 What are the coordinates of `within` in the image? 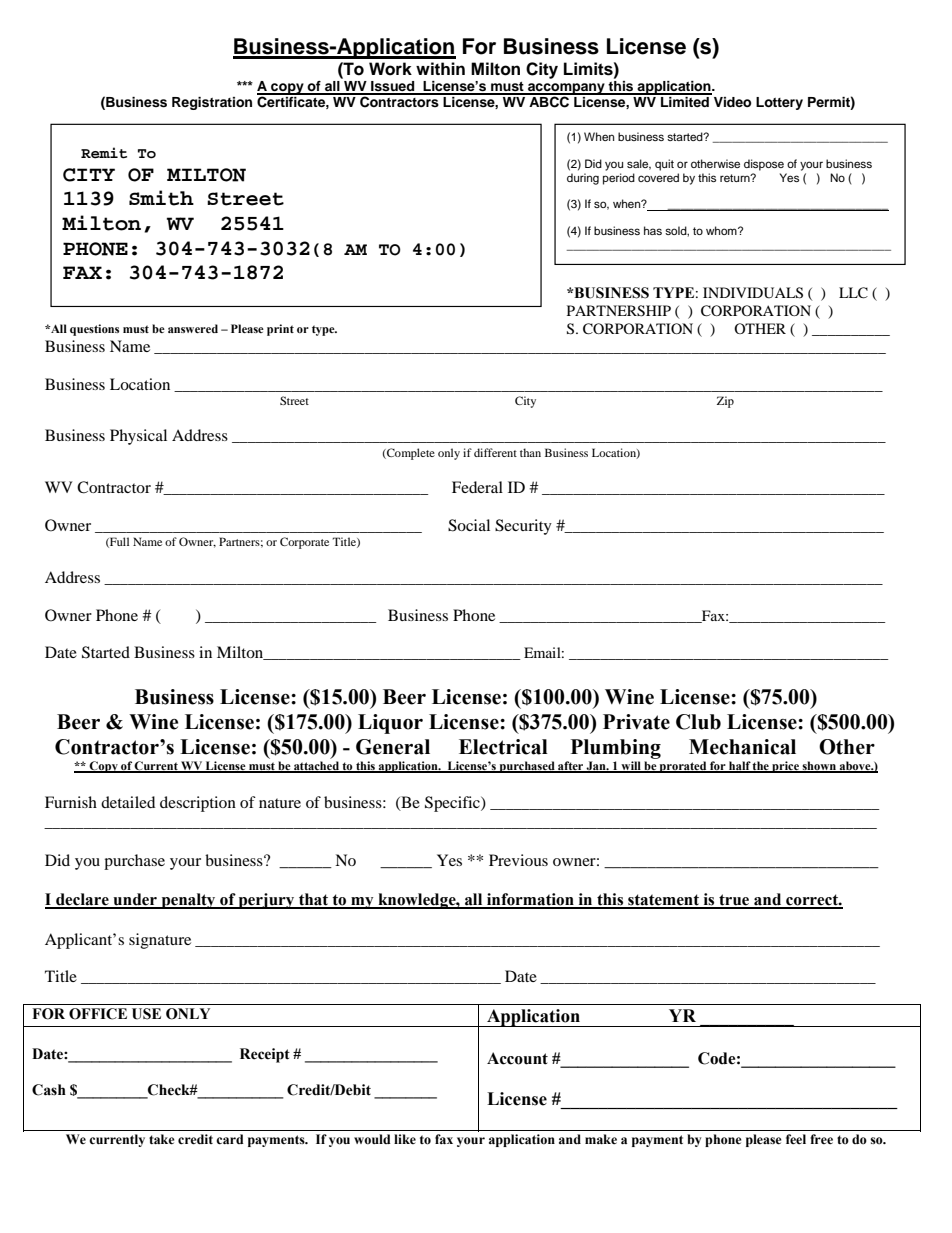 It's located at (440, 68).
